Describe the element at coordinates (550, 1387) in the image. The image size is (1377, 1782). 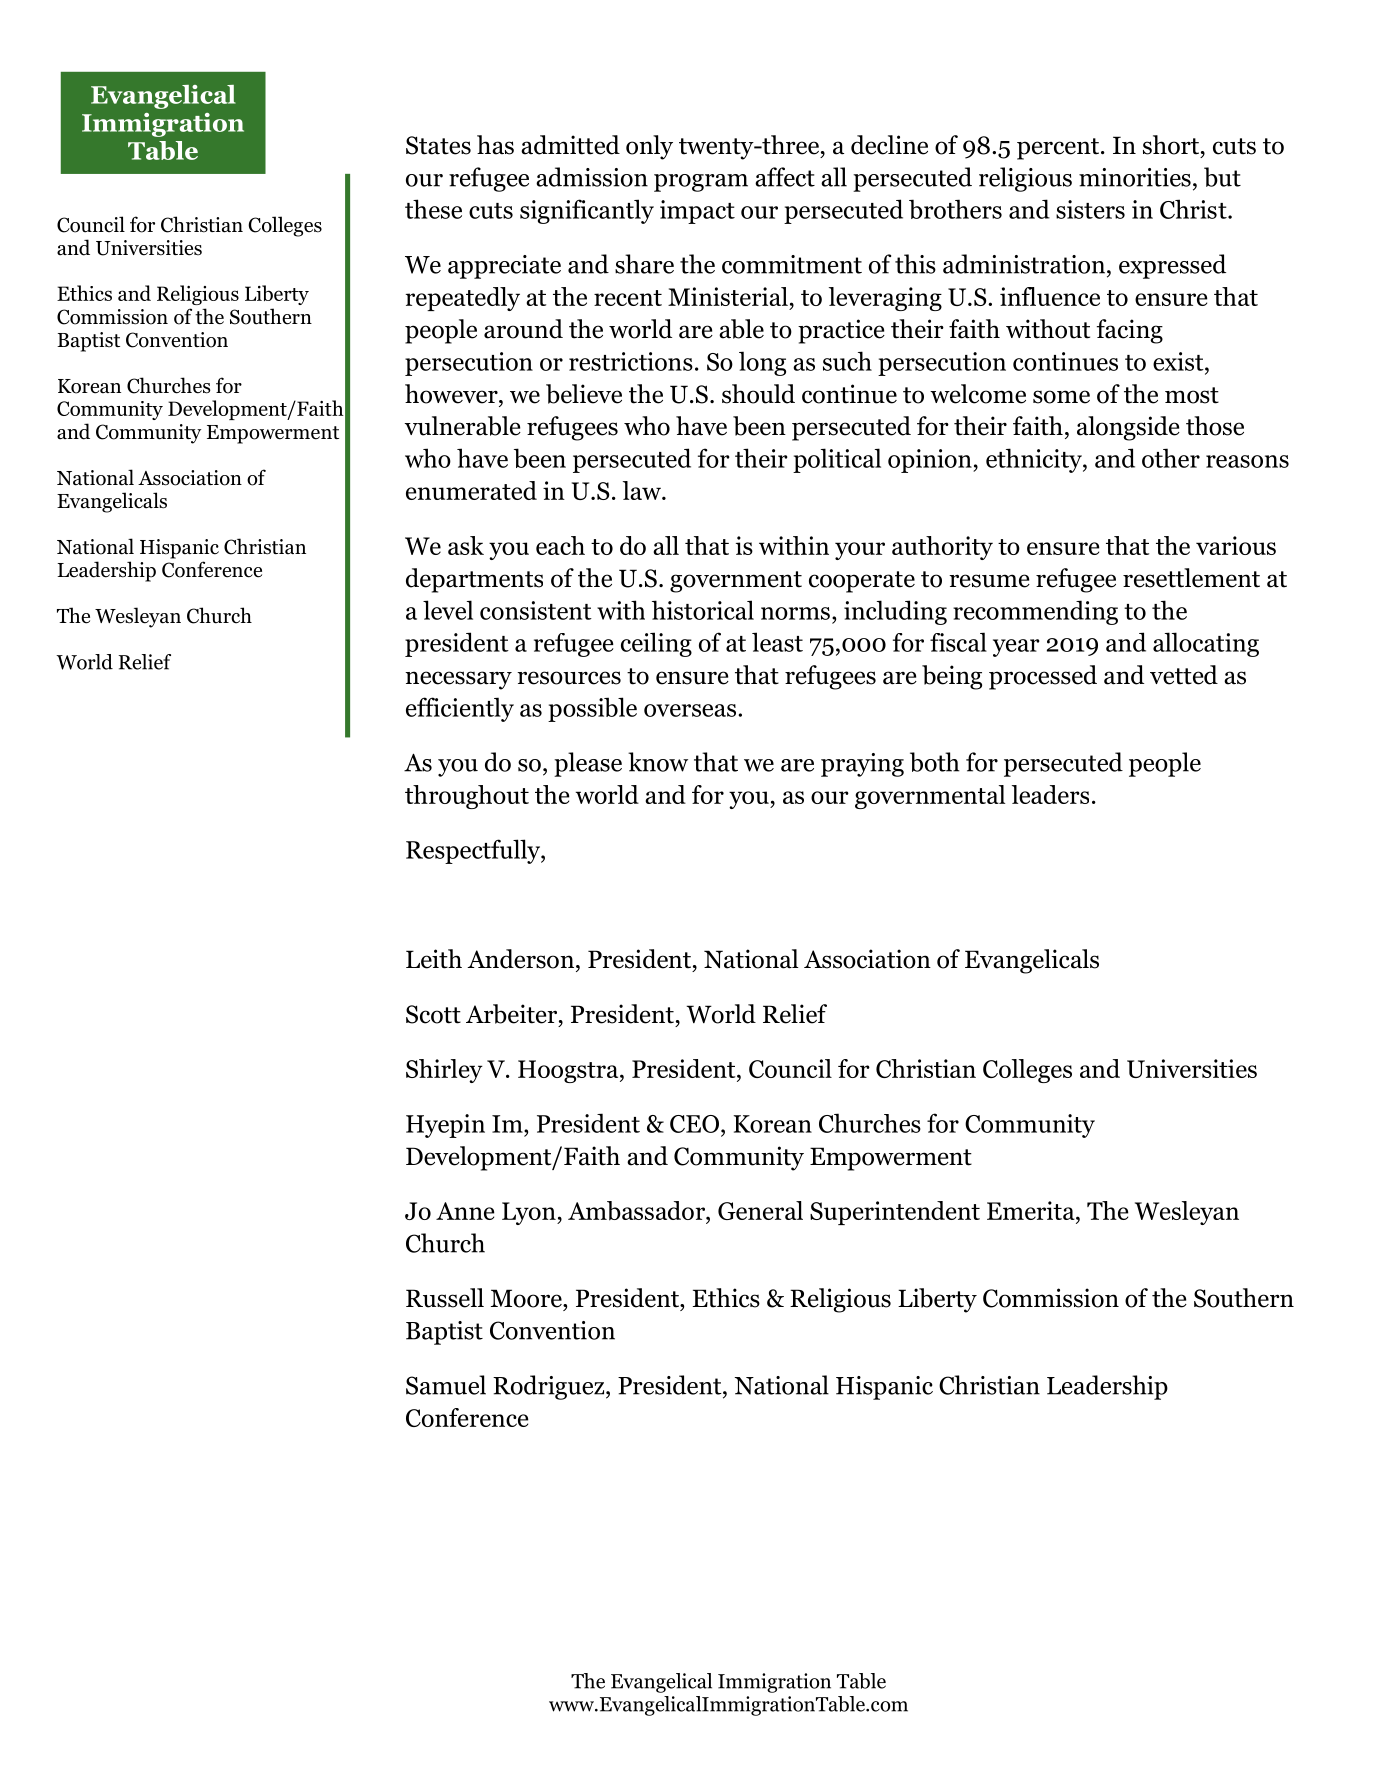
I see `Rodriguez` at that location.
